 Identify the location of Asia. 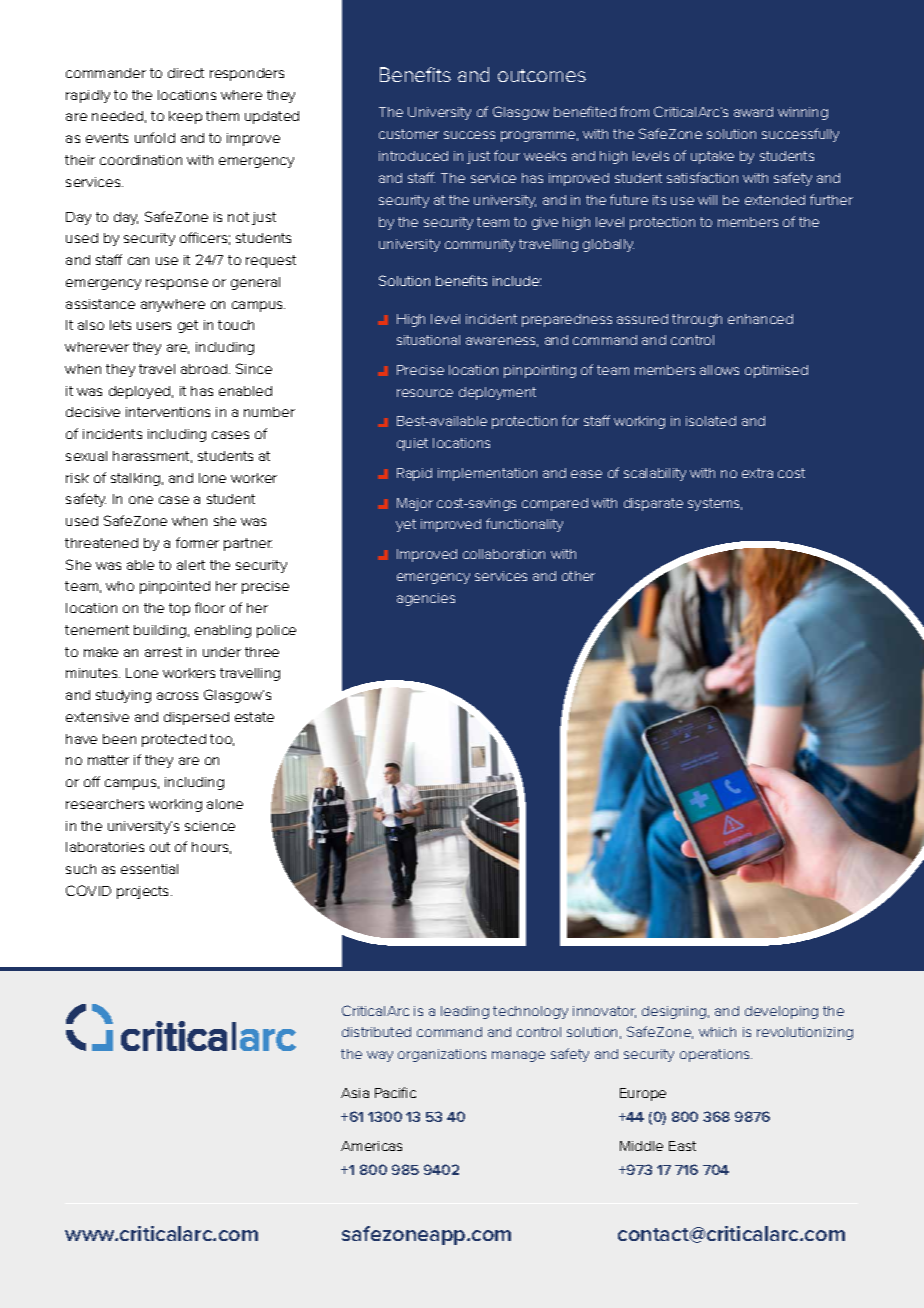
(355, 1093).
